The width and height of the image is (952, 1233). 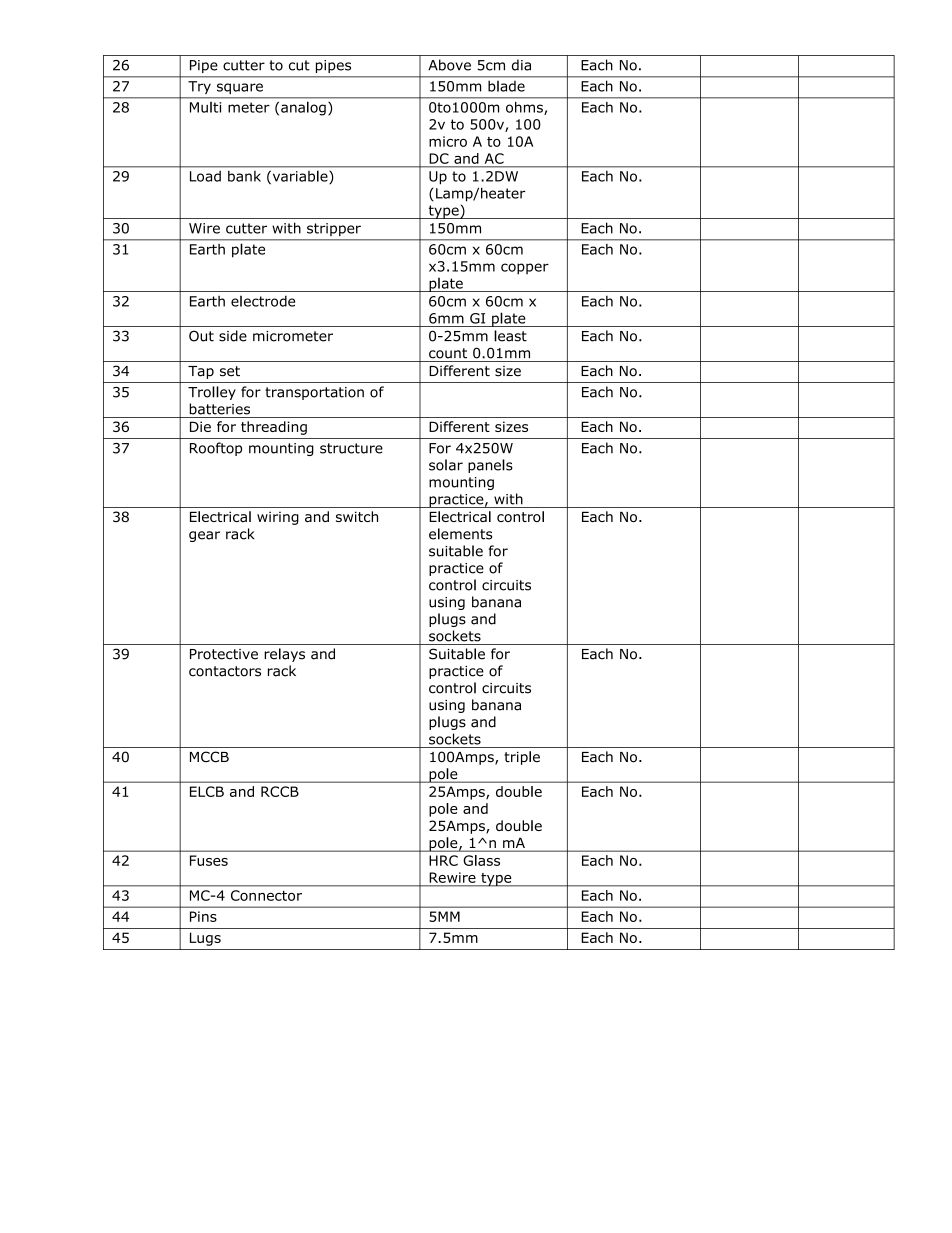 What do you see at coordinates (490, 466) in the image?
I see `panels` at bounding box center [490, 466].
